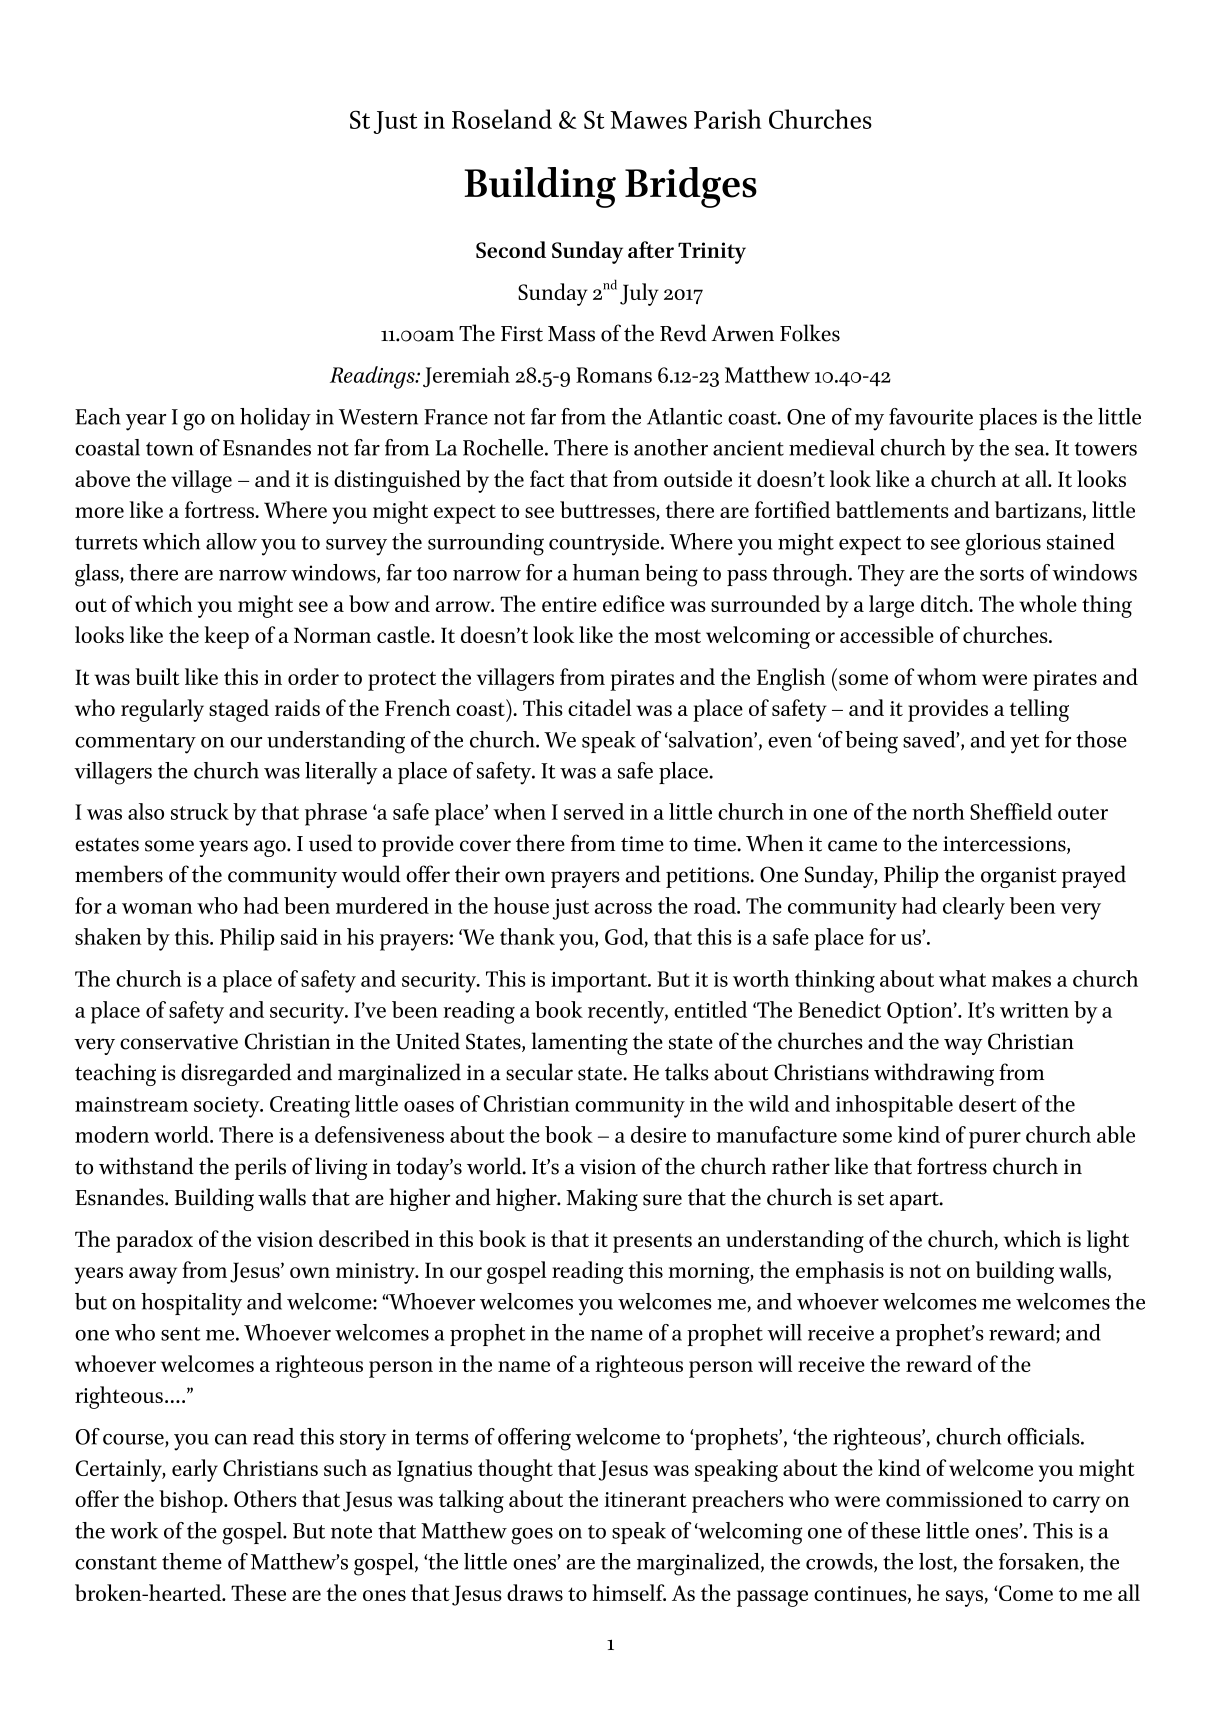 The image size is (1220, 1727). Describe the element at coordinates (915, 1201) in the screenshot. I see `apart` at that location.
